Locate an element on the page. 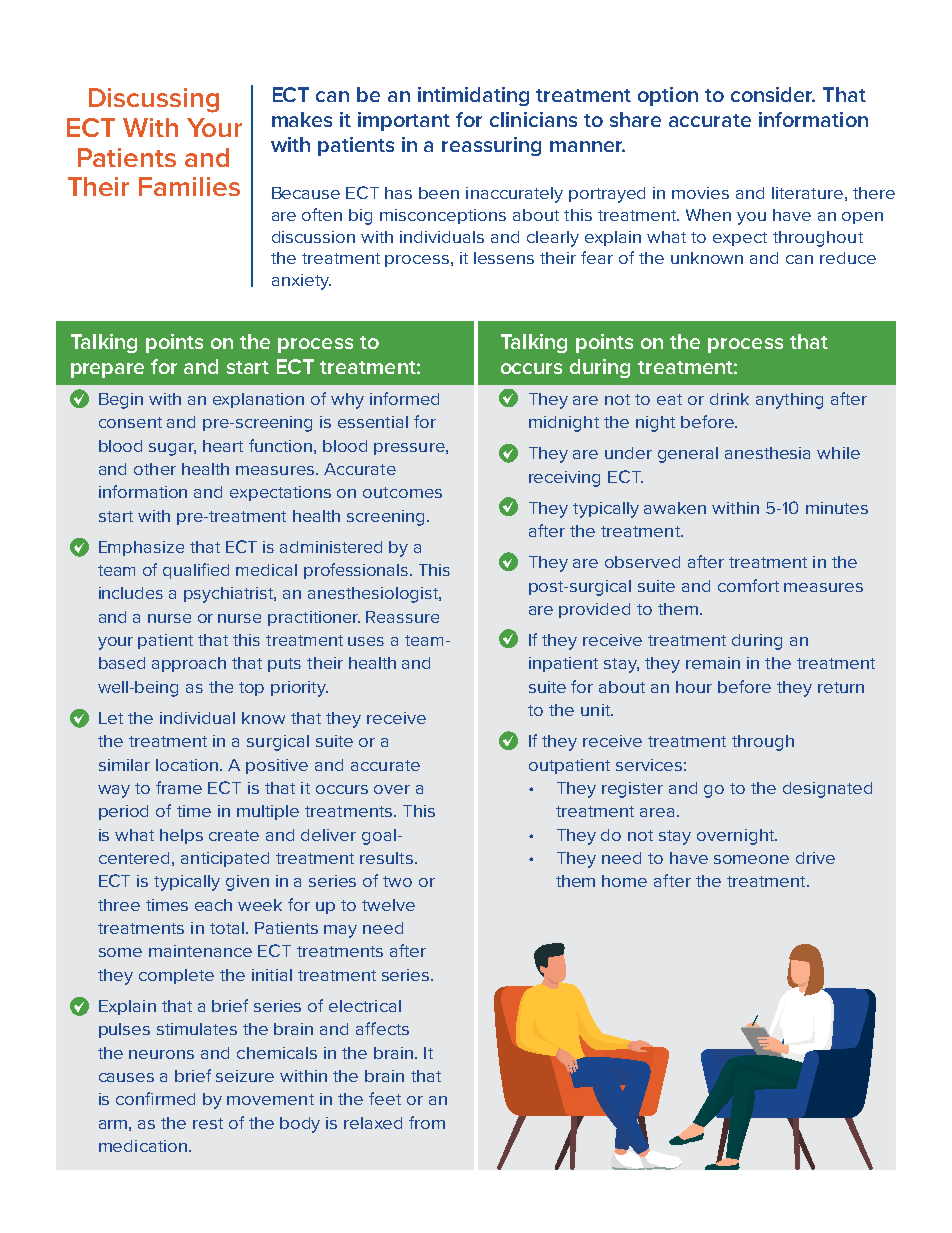 The image size is (952, 1233). reassuring is located at coordinates (491, 146).
